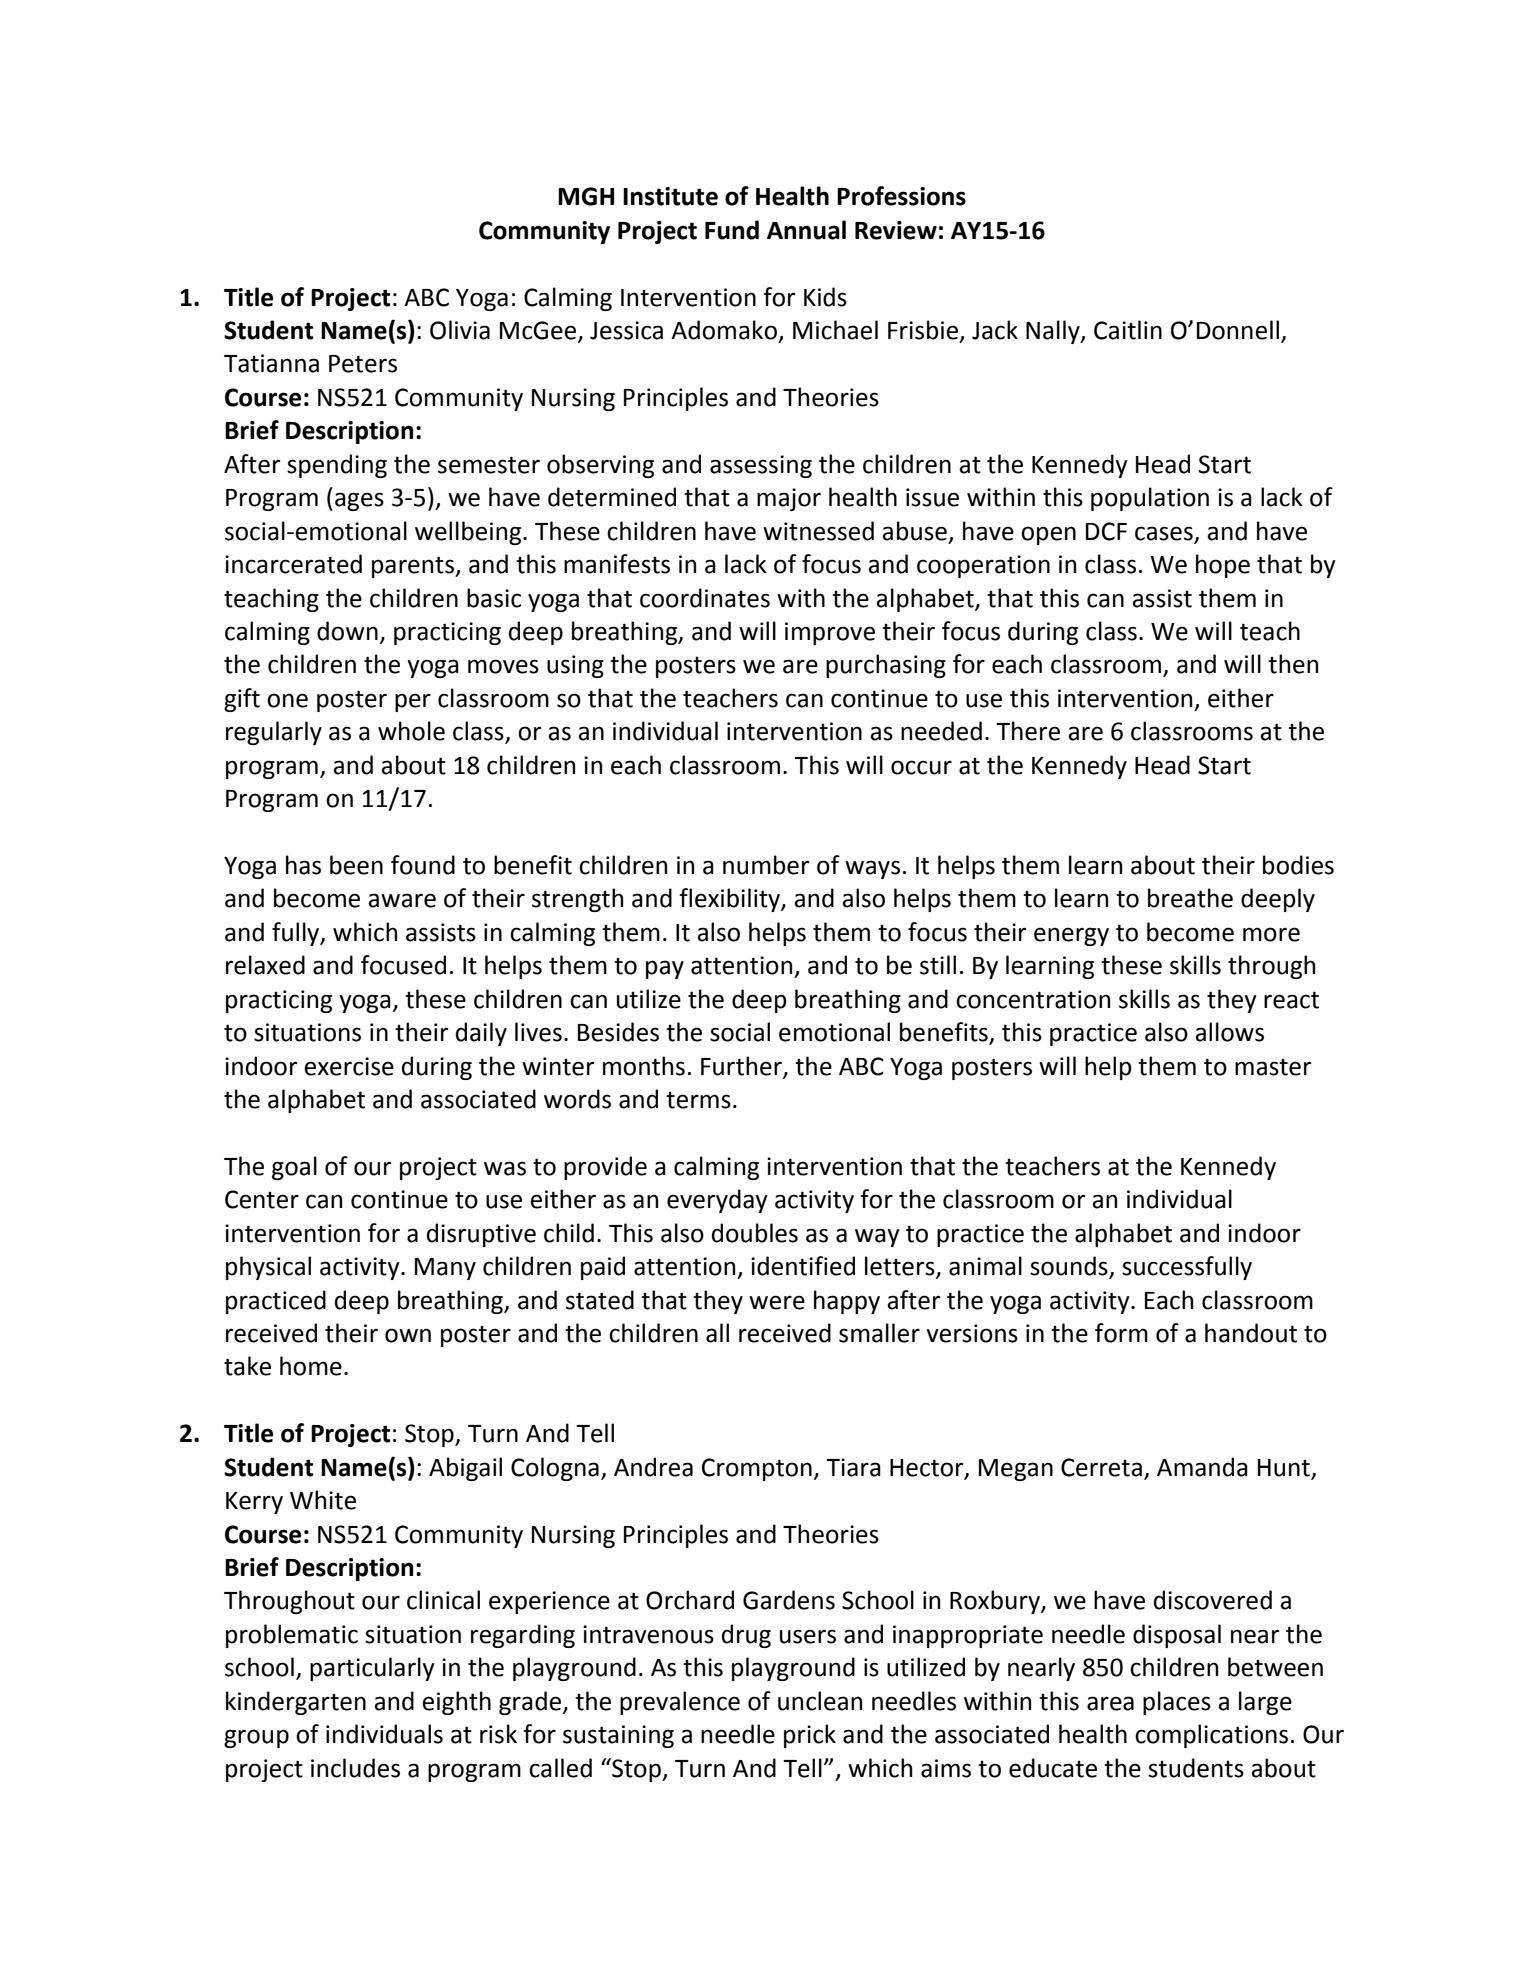 This screenshot has height=1972, width=1524. Describe the element at coordinates (265, 965) in the screenshot. I see `relaxed` at that location.
